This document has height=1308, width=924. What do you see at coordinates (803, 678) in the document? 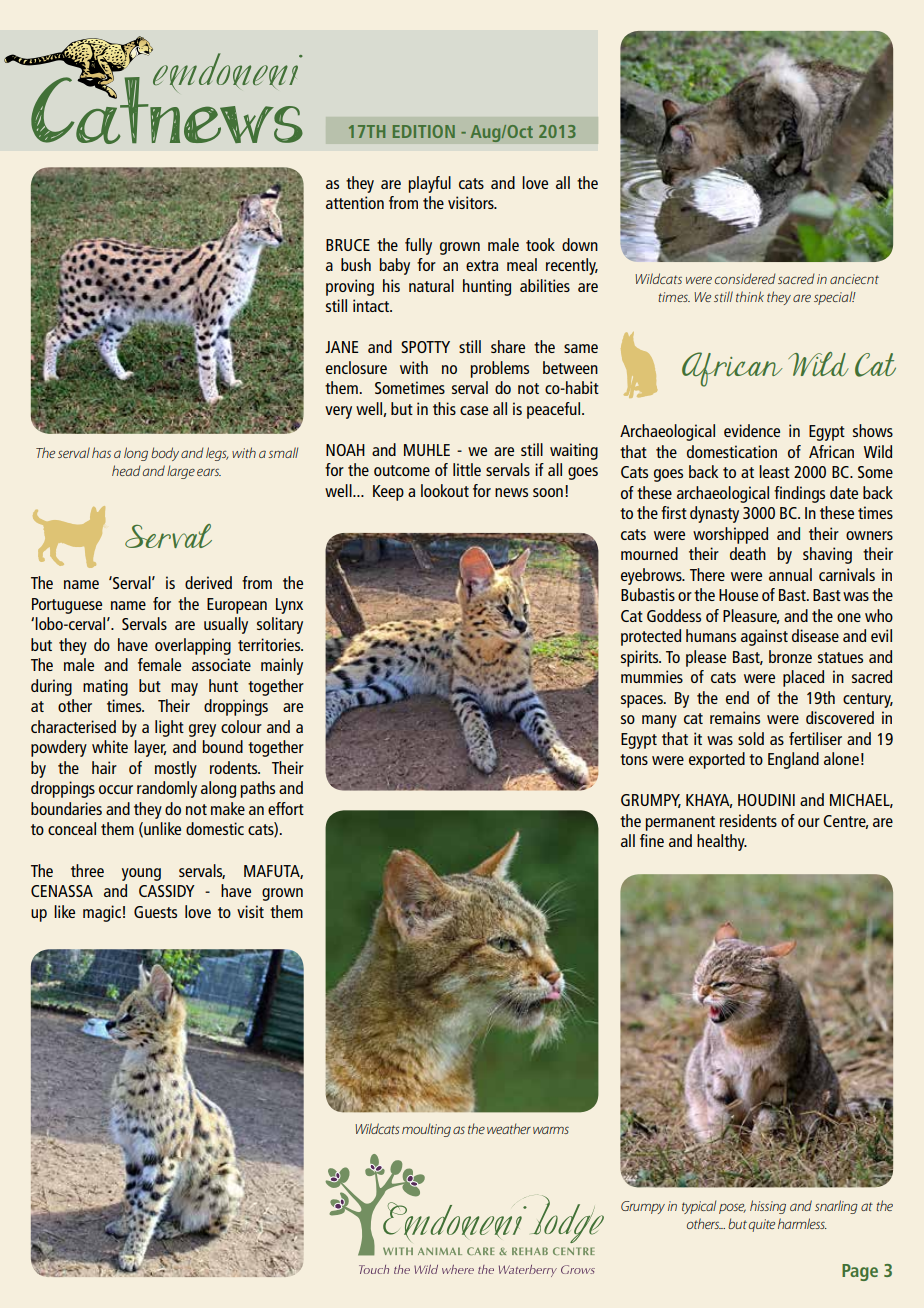
I see `placed` at bounding box center [803, 678].
